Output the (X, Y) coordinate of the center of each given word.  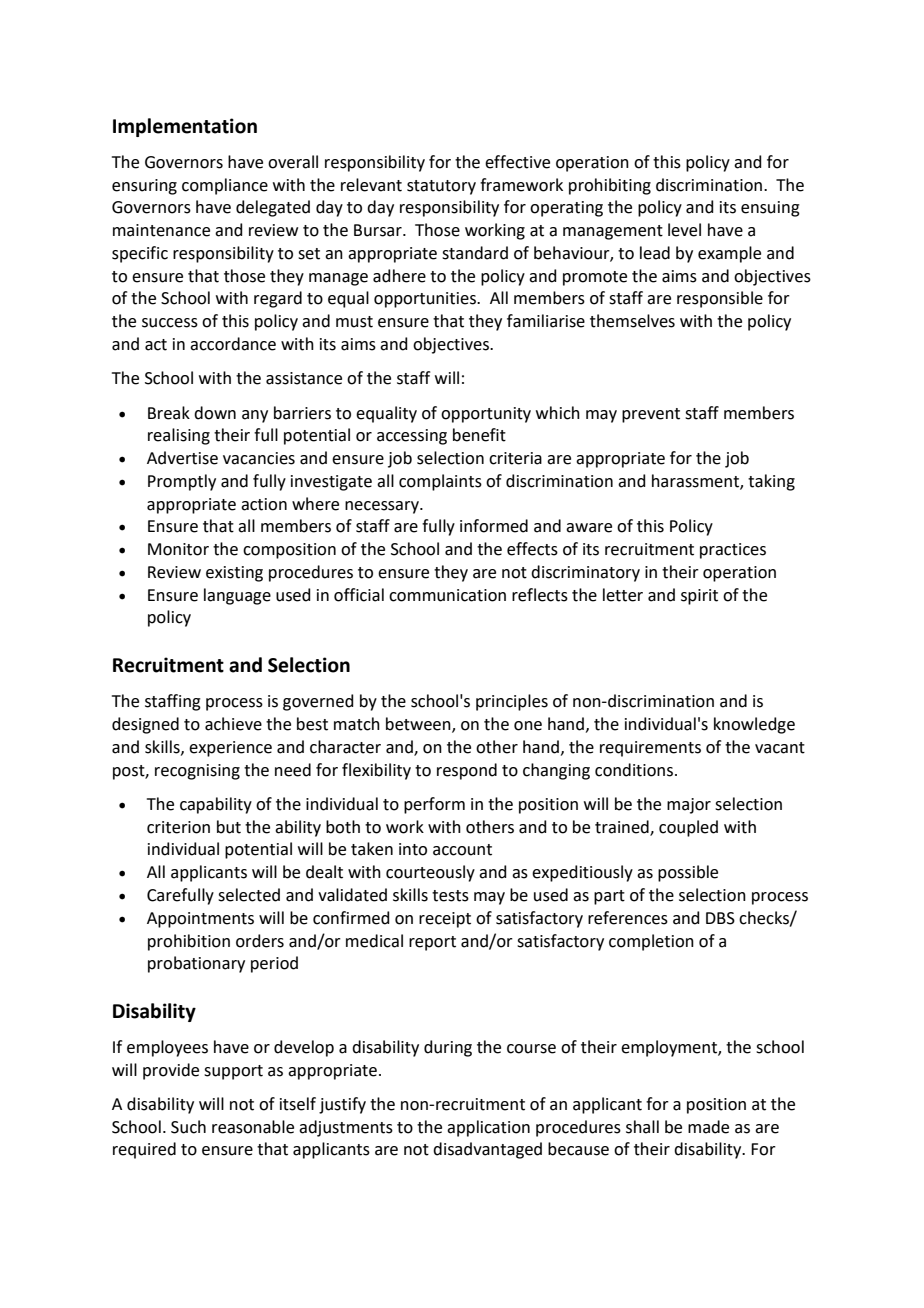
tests (450, 896)
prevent (651, 415)
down (215, 413)
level (684, 230)
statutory (441, 187)
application (488, 1128)
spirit (699, 597)
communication (447, 595)
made (708, 1127)
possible (688, 873)
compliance (225, 186)
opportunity (486, 415)
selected (249, 895)
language (237, 596)
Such (188, 1127)
